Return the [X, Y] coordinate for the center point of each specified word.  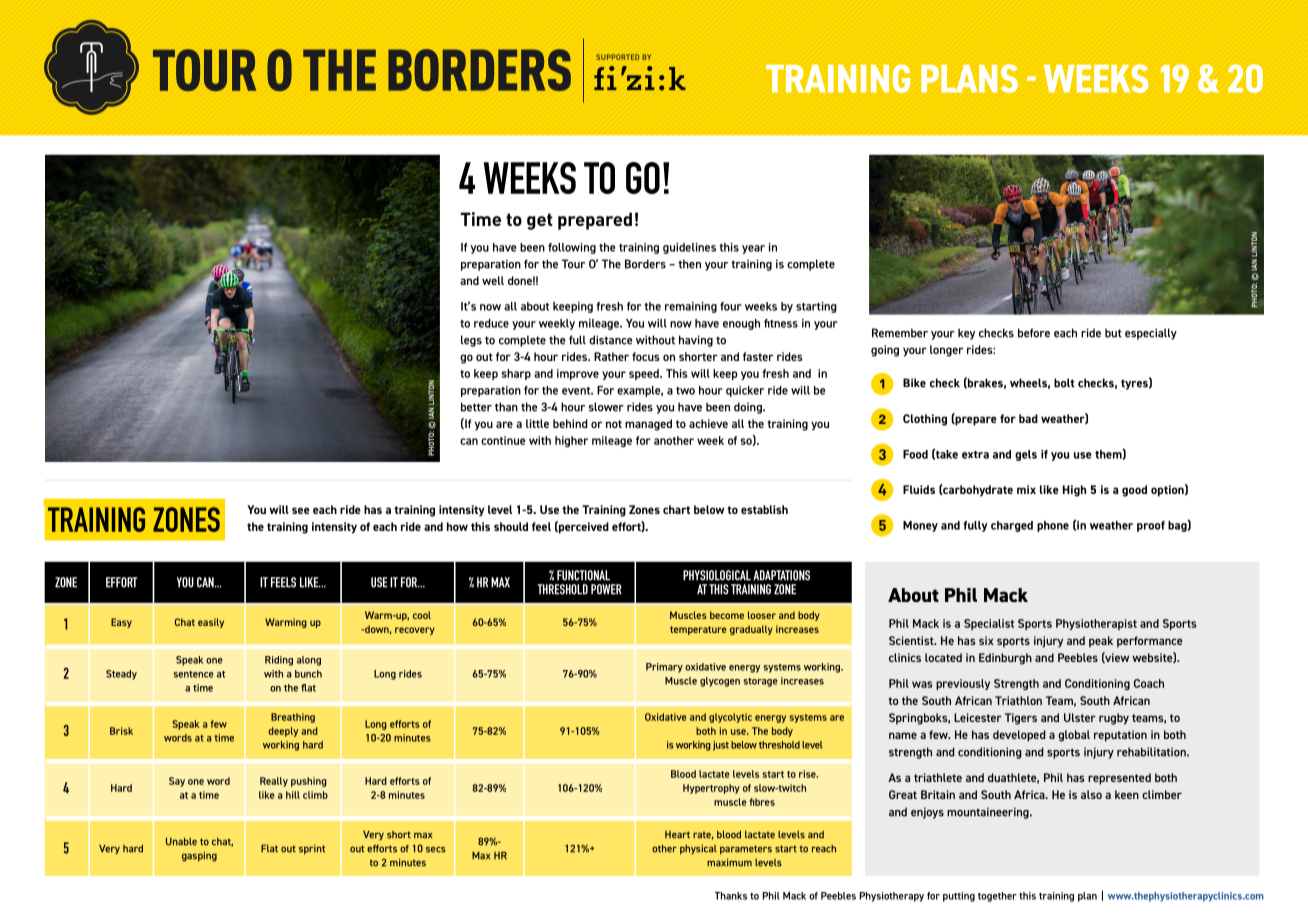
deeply [283, 732]
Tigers [1021, 719]
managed [648, 425]
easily [211, 623]
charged [1012, 526]
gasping [199, 856]
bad [1028, 418]
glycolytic [730, 718]
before [1034, 333]
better [476, 407]
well [493, 280]
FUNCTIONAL [583, 575]
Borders [645, 264]
